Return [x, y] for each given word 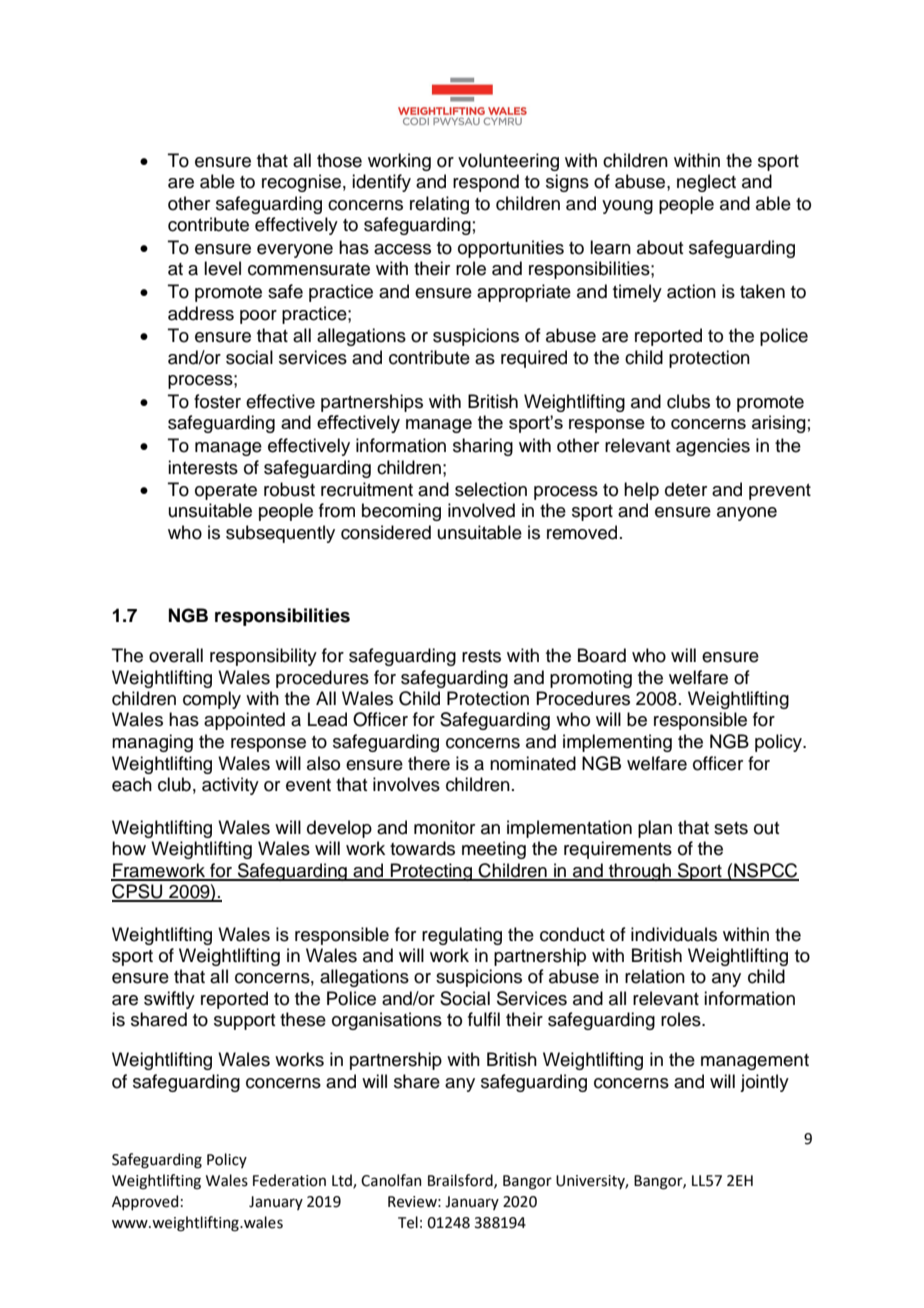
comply [212, 700]
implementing [617, 743]
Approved [145, 1202]
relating [439, 205]
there [429, 763]
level [222, 268]
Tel [408, 1222]
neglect [706, 183]
